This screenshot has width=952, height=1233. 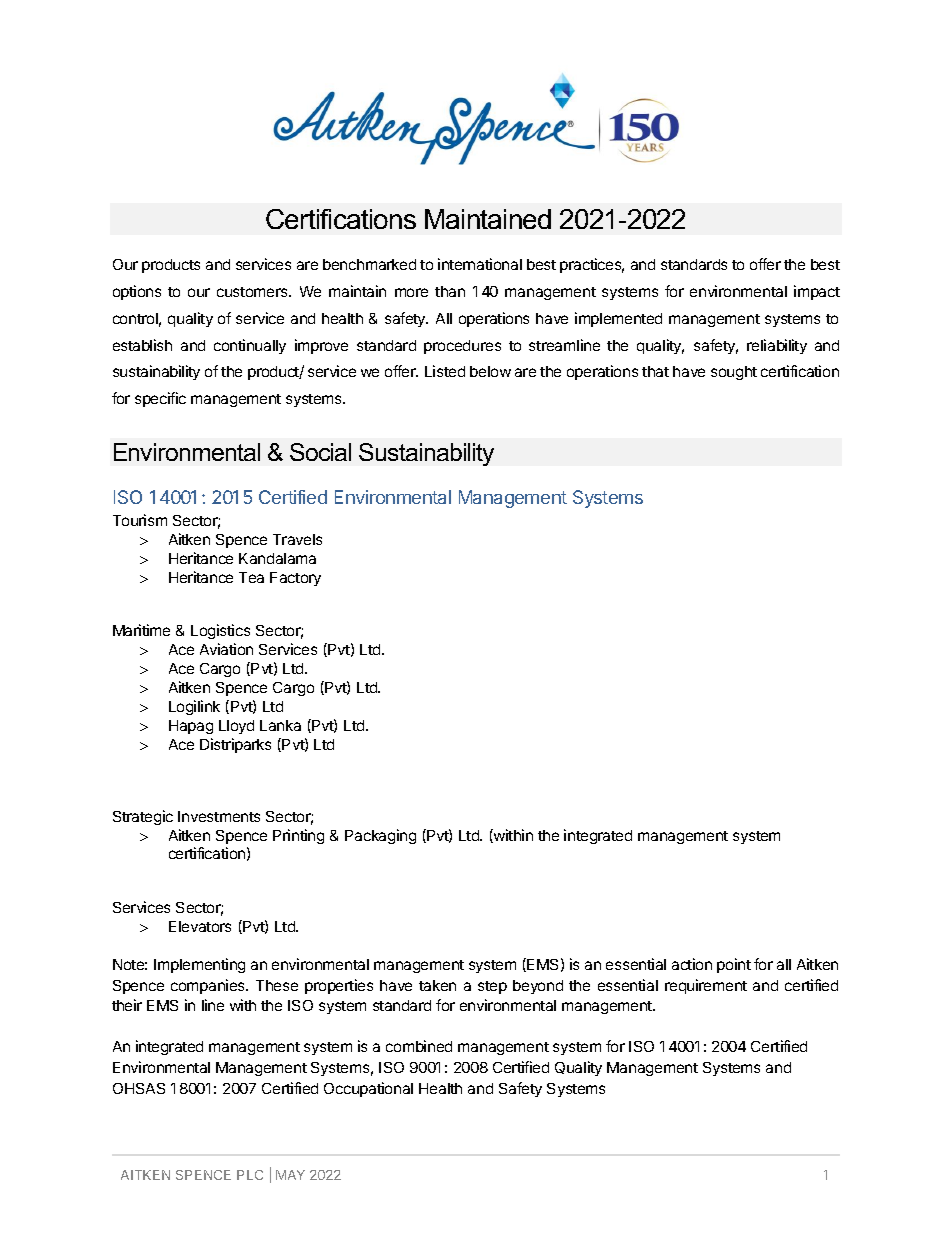 I want to click on than, so click(x=450, y=291).
